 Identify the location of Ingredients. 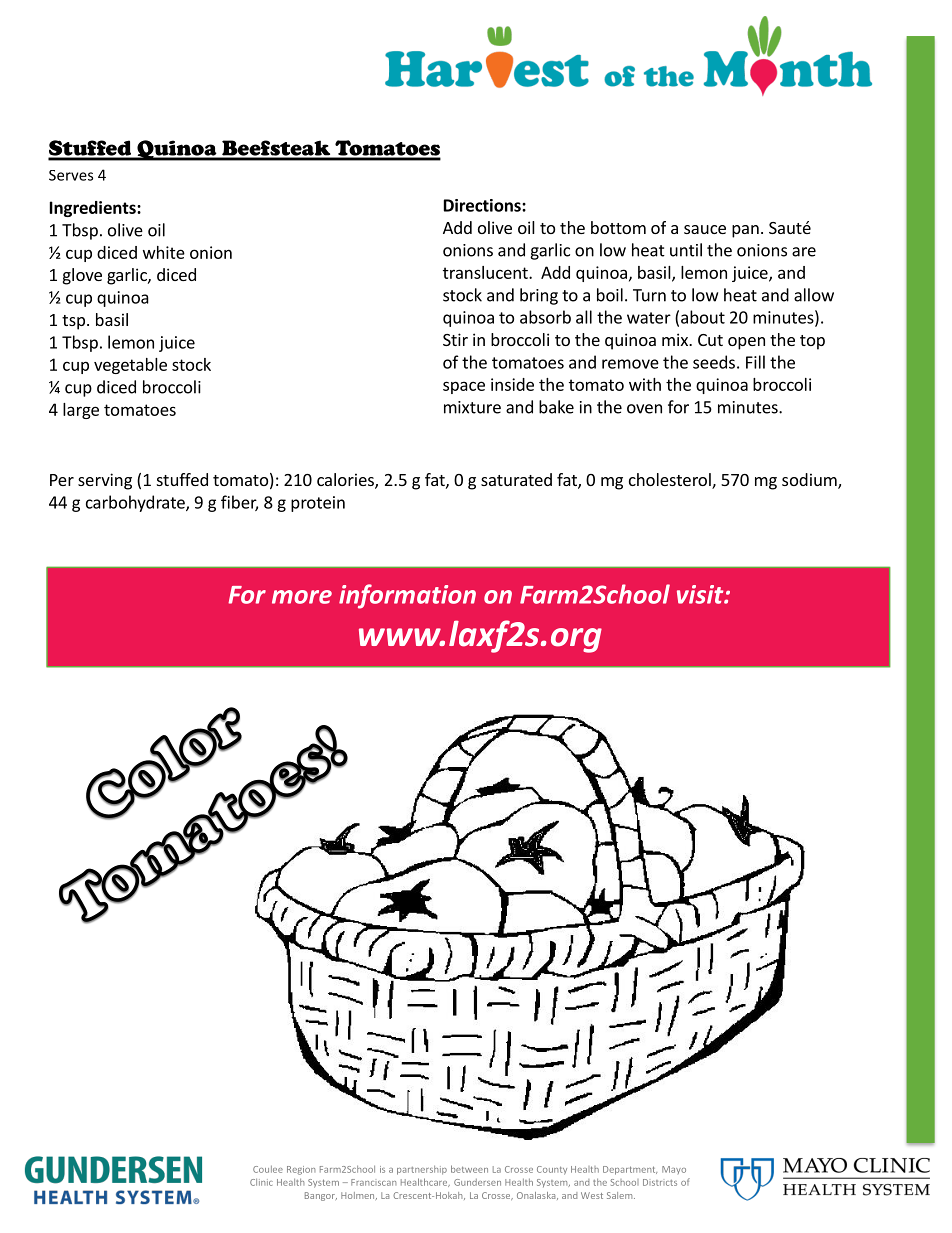
(94, 209).
